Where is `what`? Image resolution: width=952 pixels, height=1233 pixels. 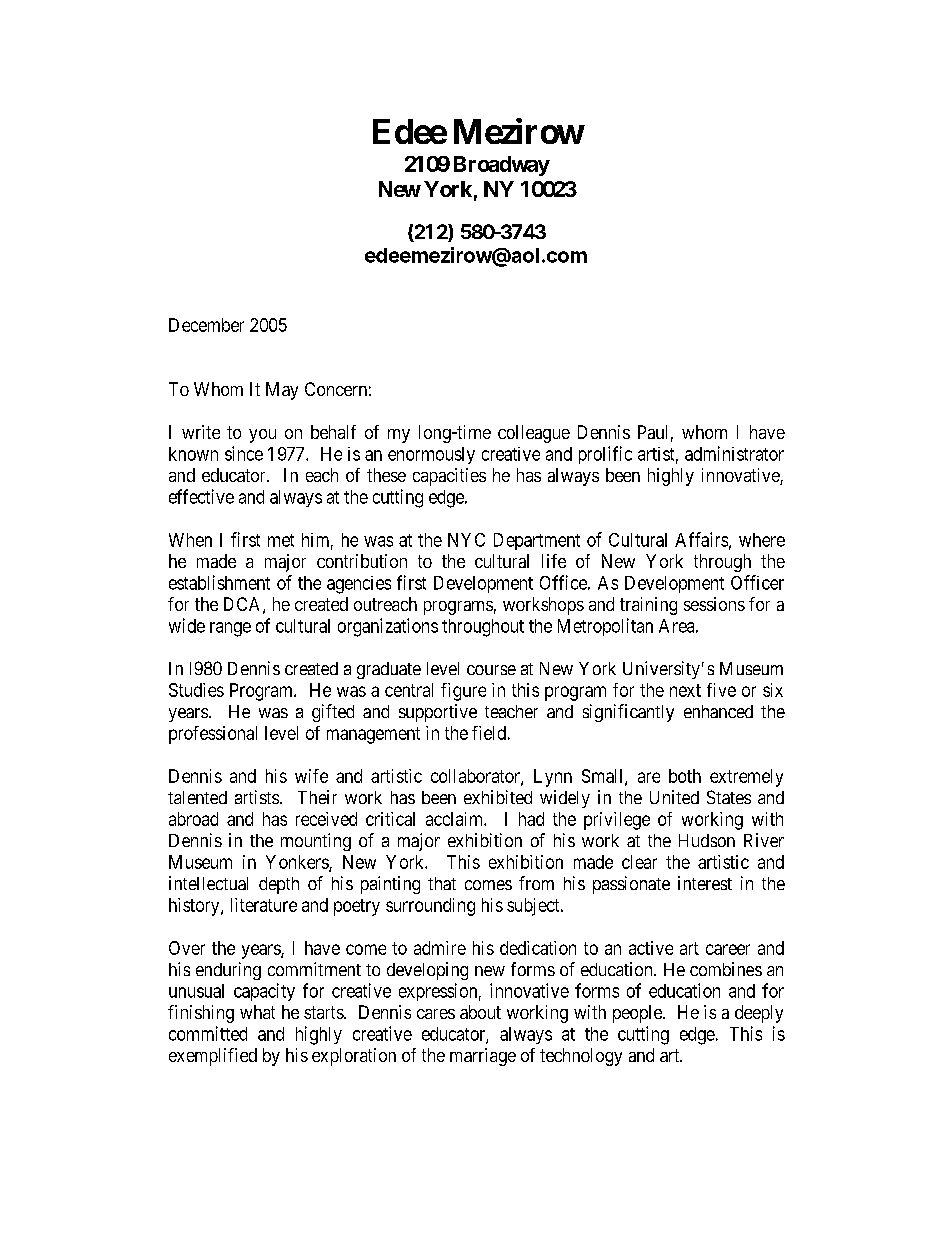 what is located at coordinates (257, 1012).
